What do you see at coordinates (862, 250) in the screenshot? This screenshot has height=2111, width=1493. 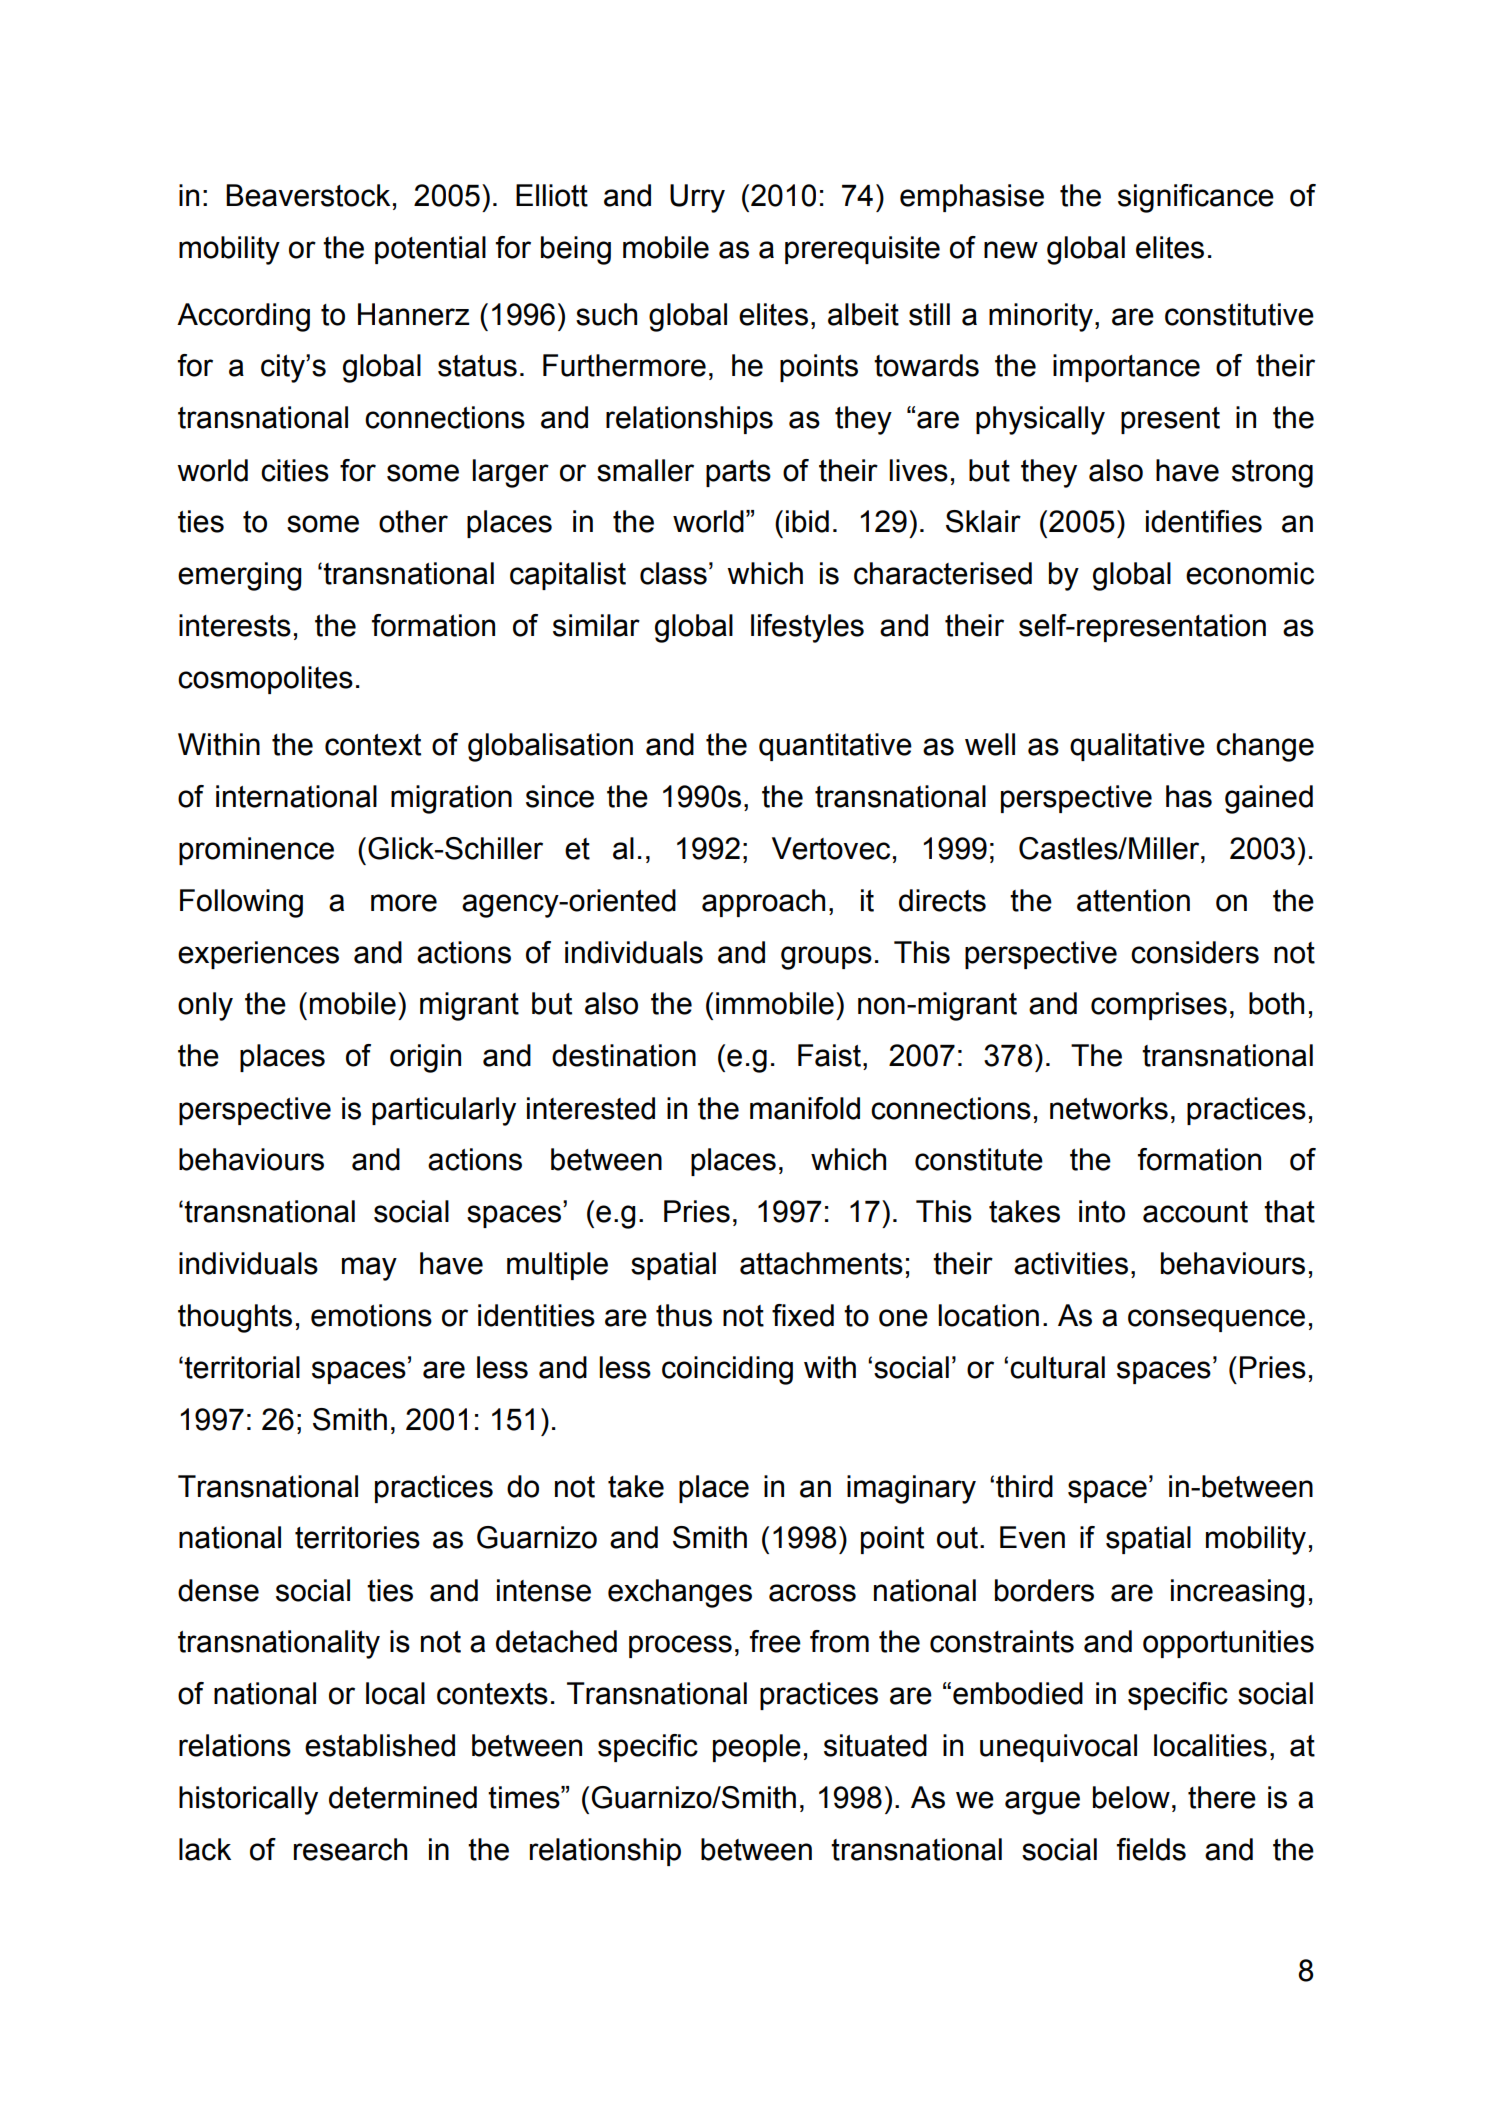 I see `prerequisite` at bounding box center [862, 250].
